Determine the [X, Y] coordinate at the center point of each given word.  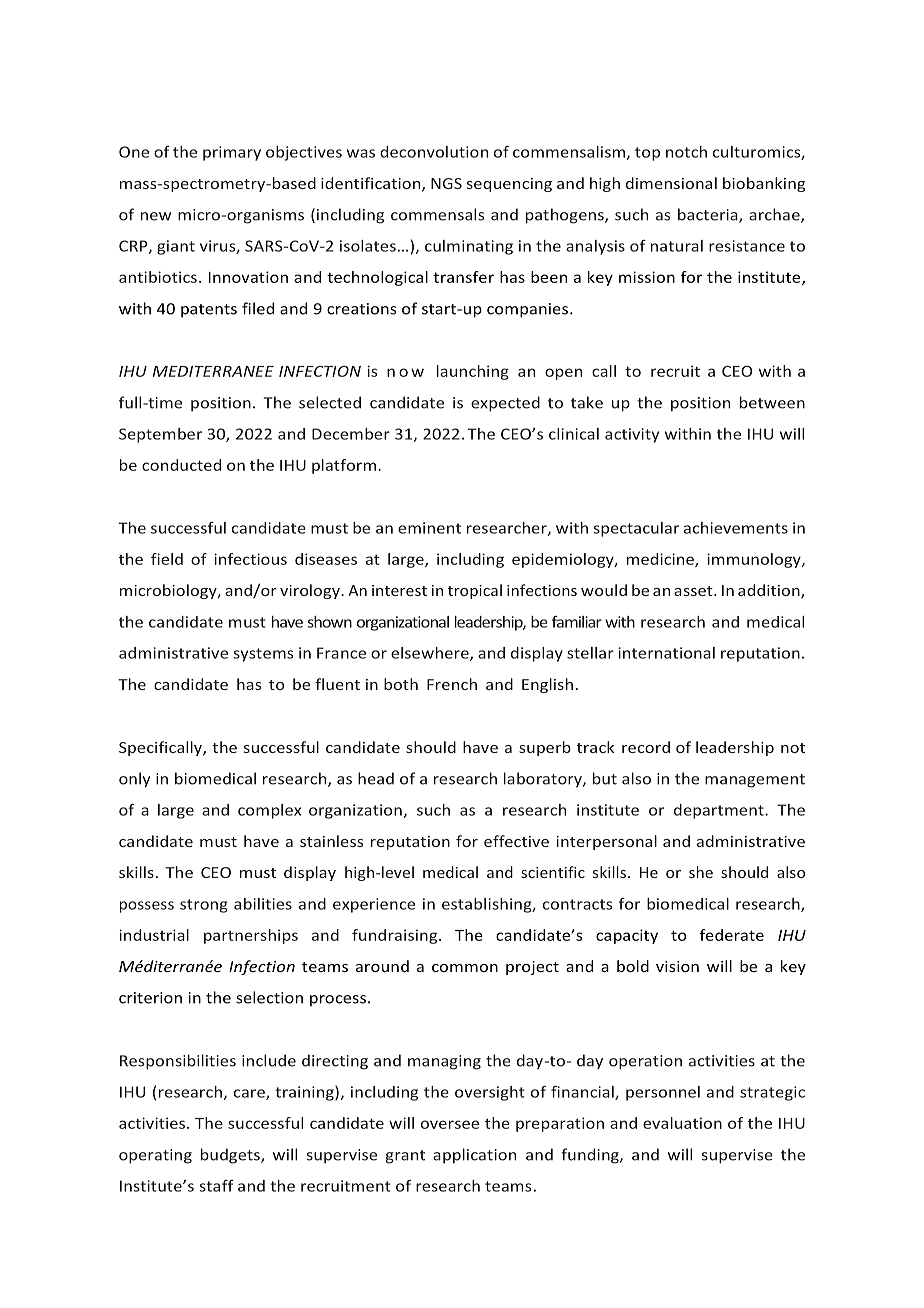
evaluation [682, 1123]
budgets [231, 1156]
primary [232, 153]
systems [263, 655]
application [474, 1156]
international [666, 653]
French [452, 684]
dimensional [671, 183]
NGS [446, 183]
